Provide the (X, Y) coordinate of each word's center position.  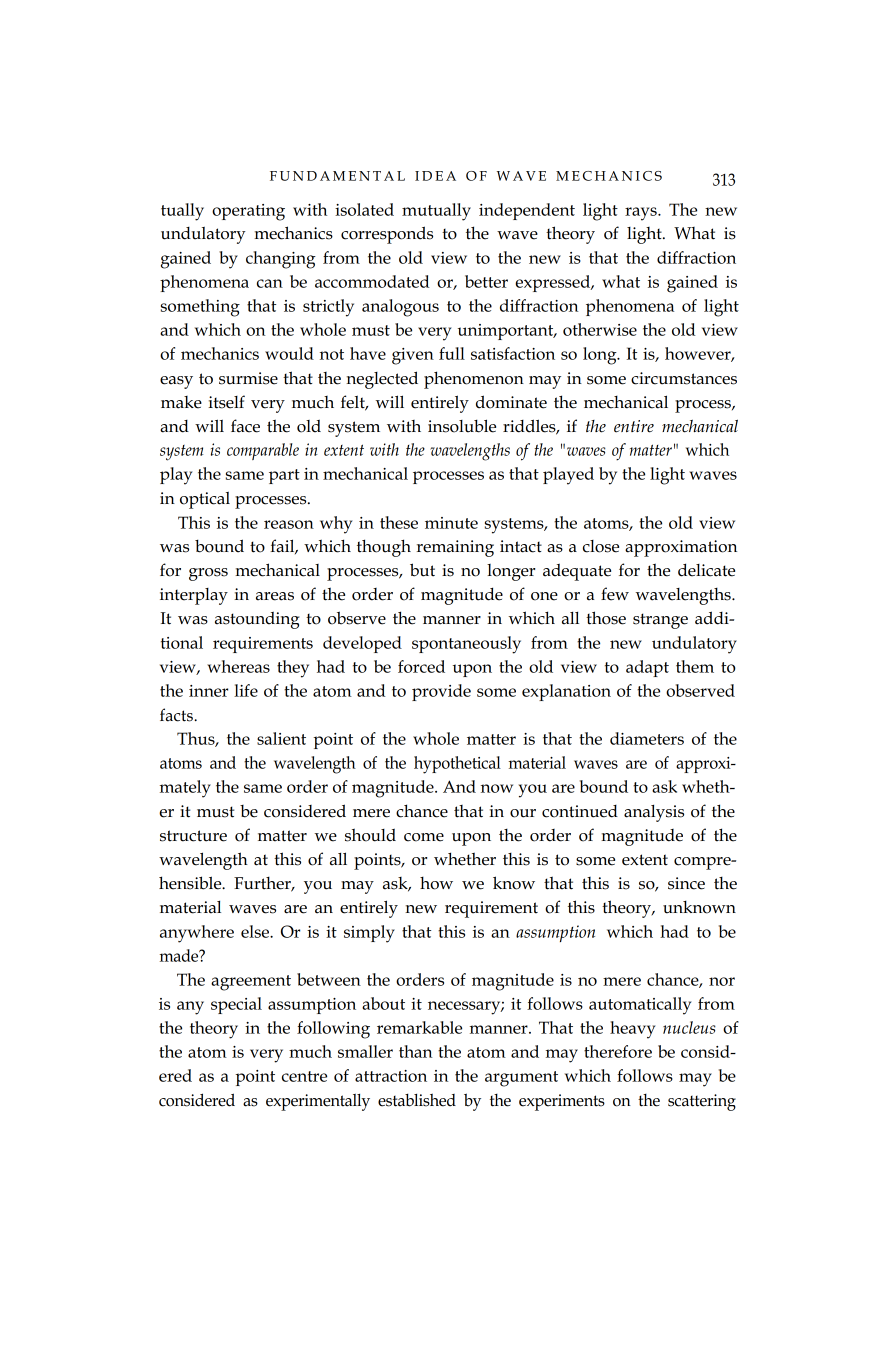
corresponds (387, 235)
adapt (647, 668)
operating (248, 212)
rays (642, 214)
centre (304, 1076)
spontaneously (466, 645)
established (417, 1100)
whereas (238, 666)
